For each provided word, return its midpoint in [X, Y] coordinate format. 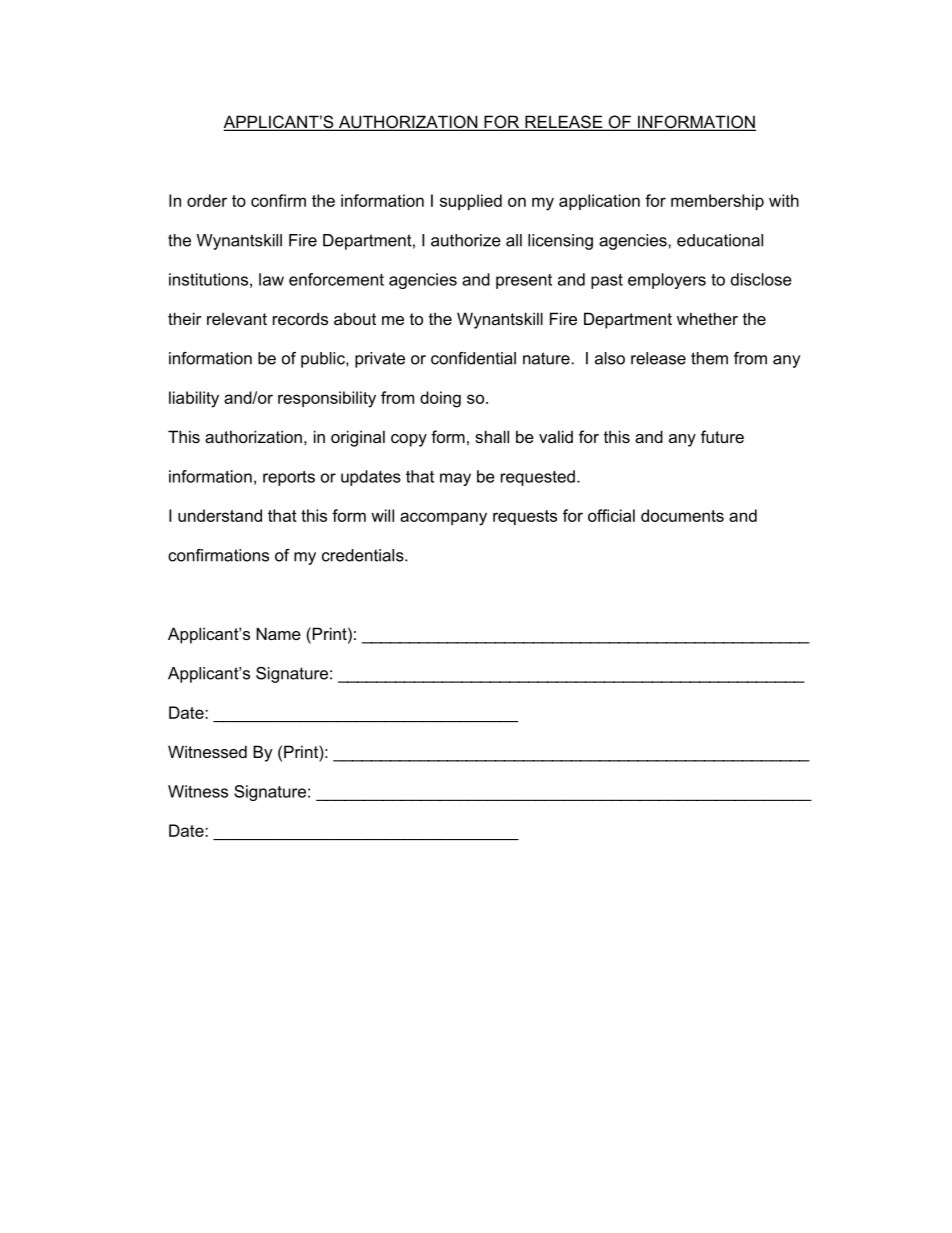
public [324, 360]
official [611, 515]
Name [278, 633]
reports [289, 478]
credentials [364, 555]
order [207, 200]
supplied [471, 202]
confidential [473, 358]
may [455, 479]
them [709, 358]
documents [682, 515]
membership [717, 202]
